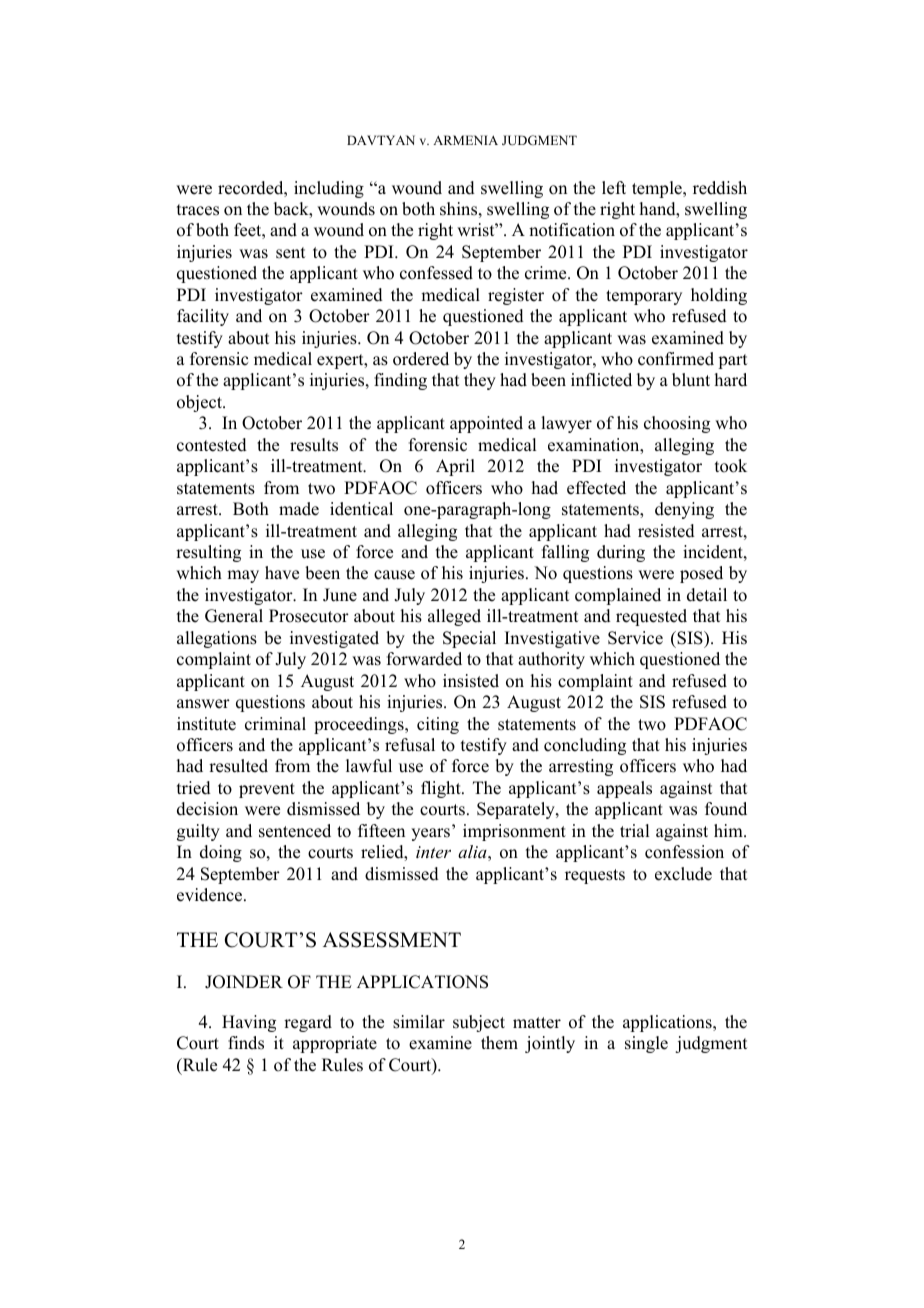 This screenshot has height=1308, width=924. Describe the element at coordinates (480, 381) in the screenshot. I see `they` at that location.
